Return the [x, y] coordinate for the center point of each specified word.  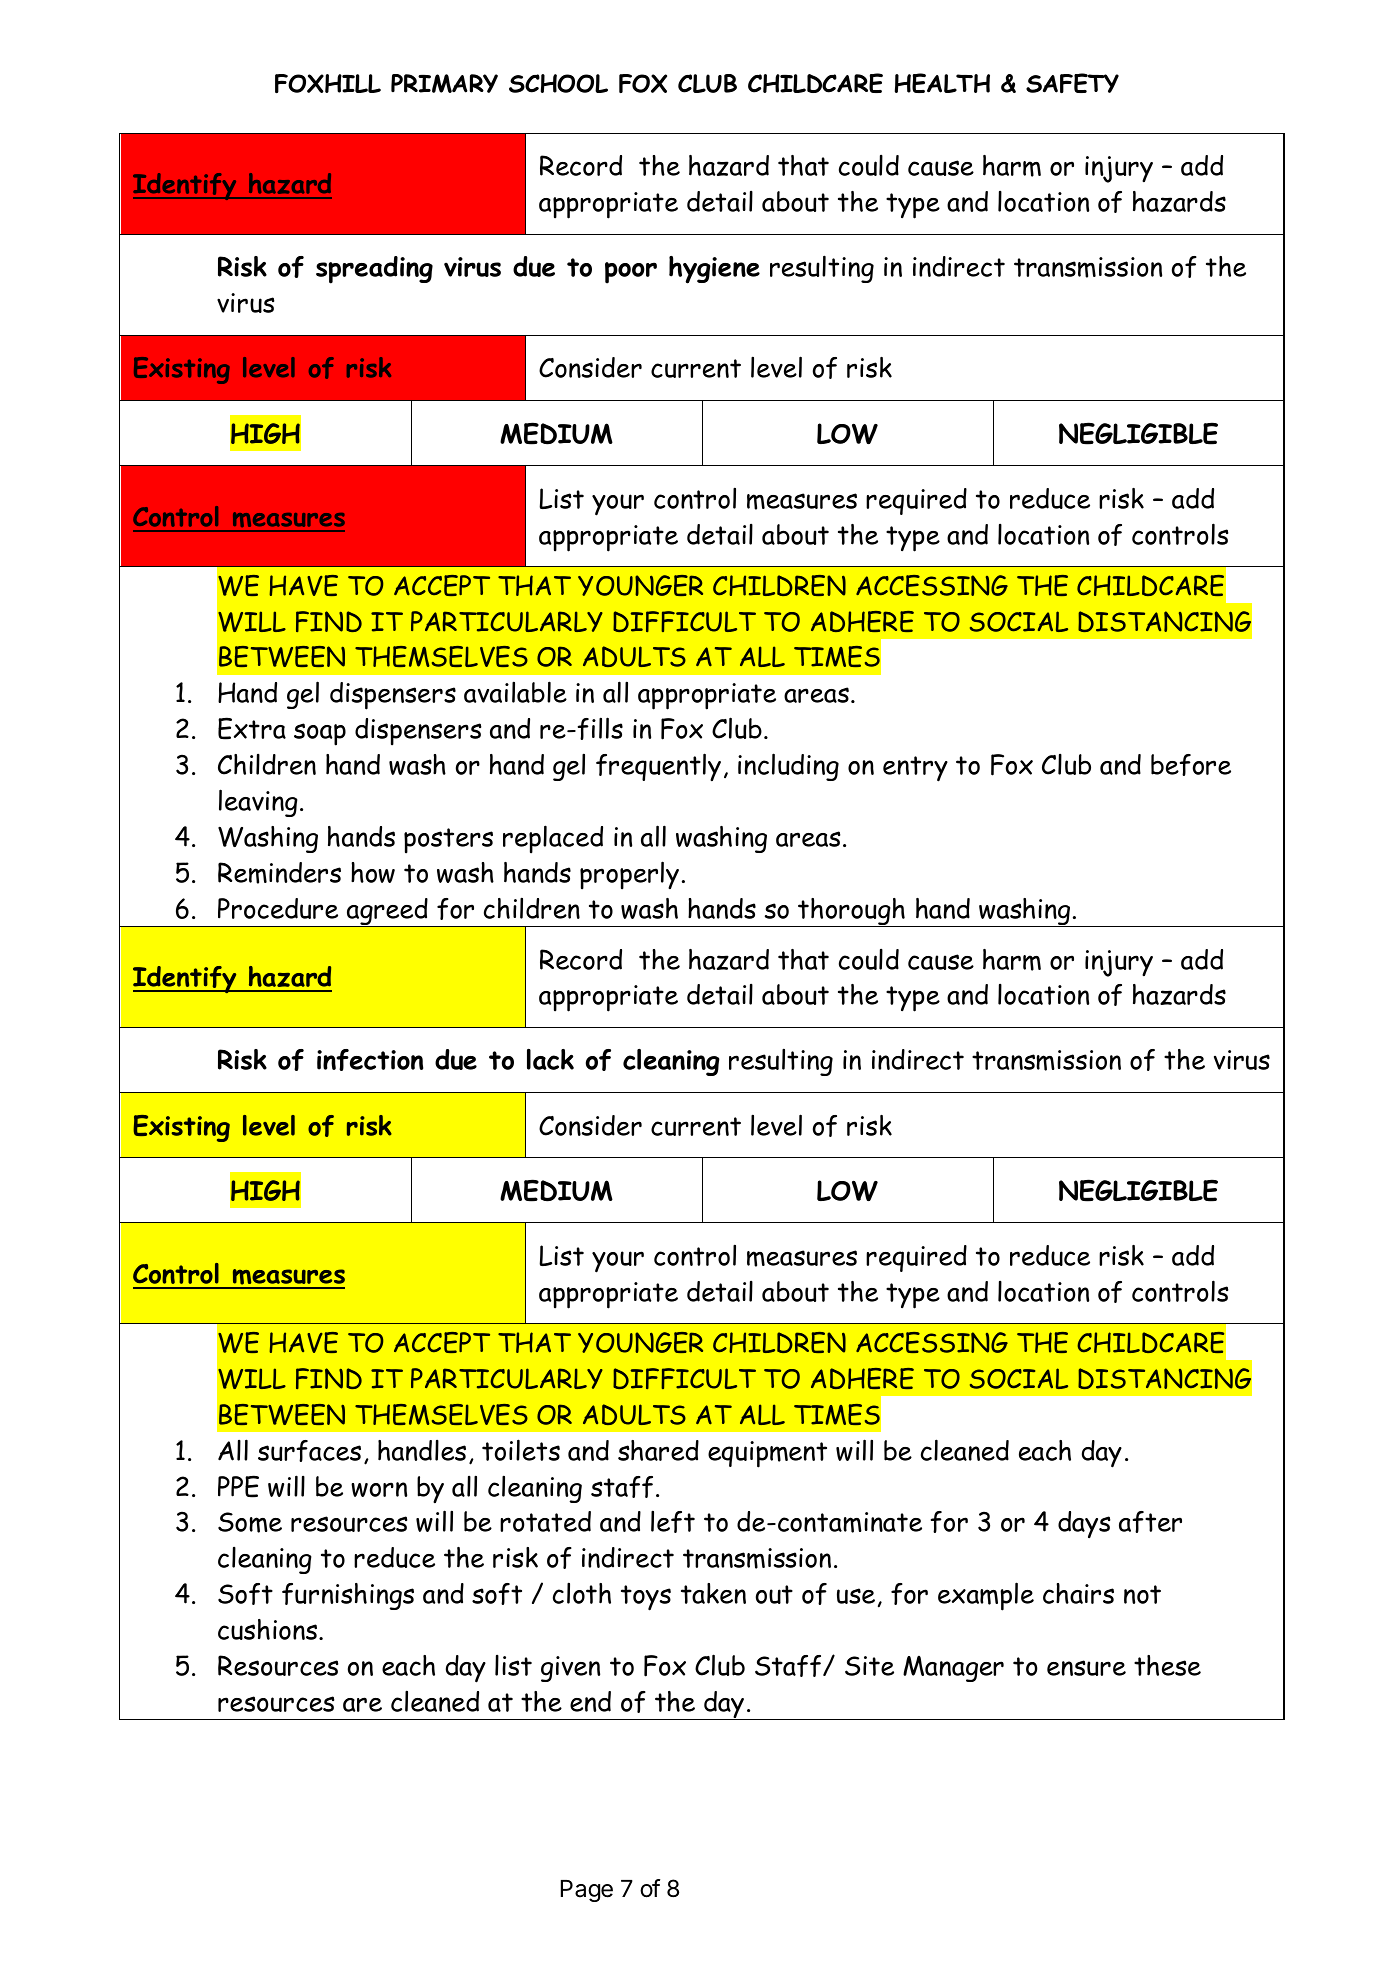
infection [370, 1060]
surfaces [309, 1451]
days [1084, 1524]
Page [587, 1891]
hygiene [714, 270]
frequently [658, 767]
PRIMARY [444, 83]
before [1191, 765]
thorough [851, 912]
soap [320, 734]
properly [629, 875]
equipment [767, 1454]
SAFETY [1072, 83]
